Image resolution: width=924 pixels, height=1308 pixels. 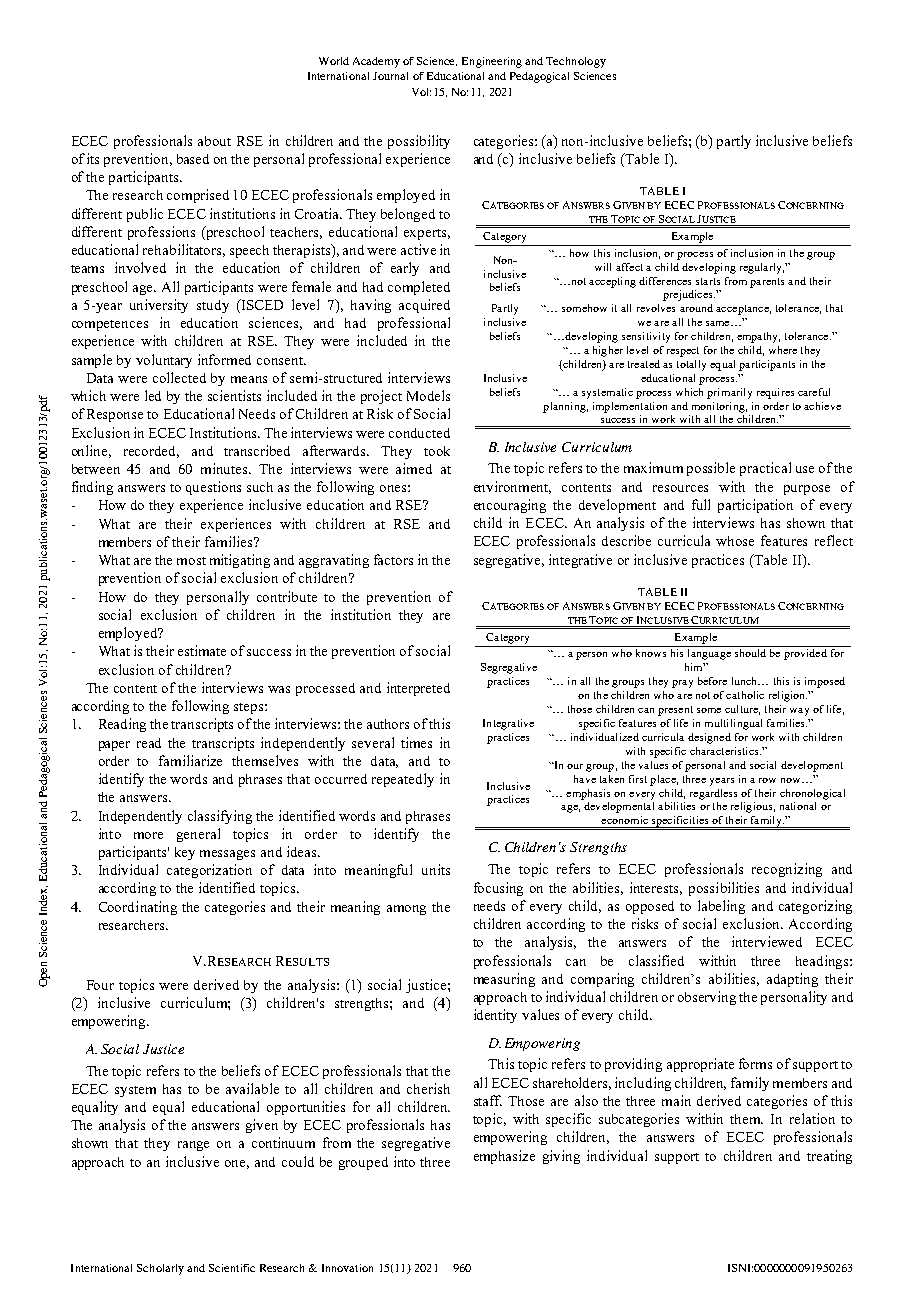 I want to click on Scholarly, so click(x=160, y=1269).
